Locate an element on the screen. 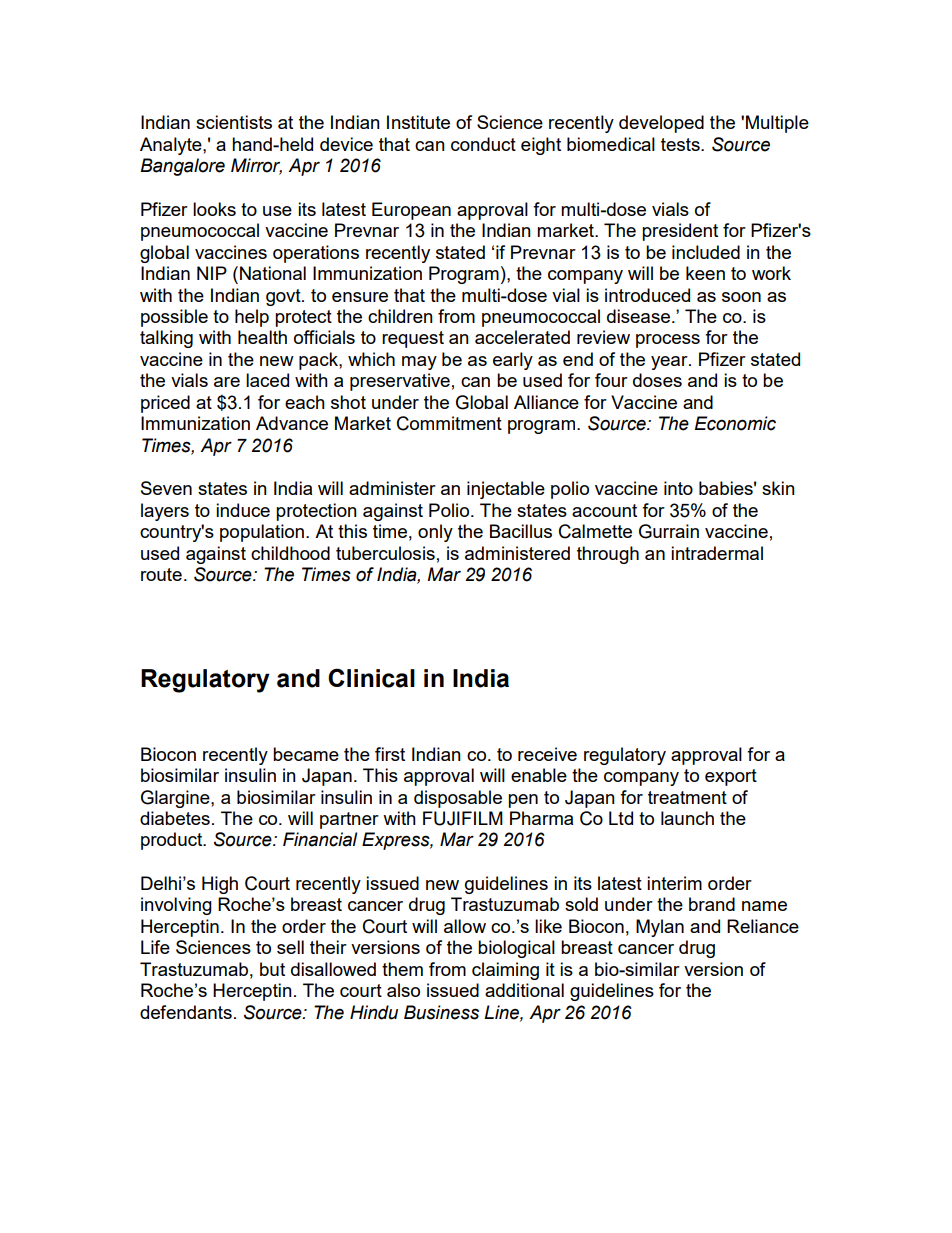  conduct is located at coordinates (483, 144).
